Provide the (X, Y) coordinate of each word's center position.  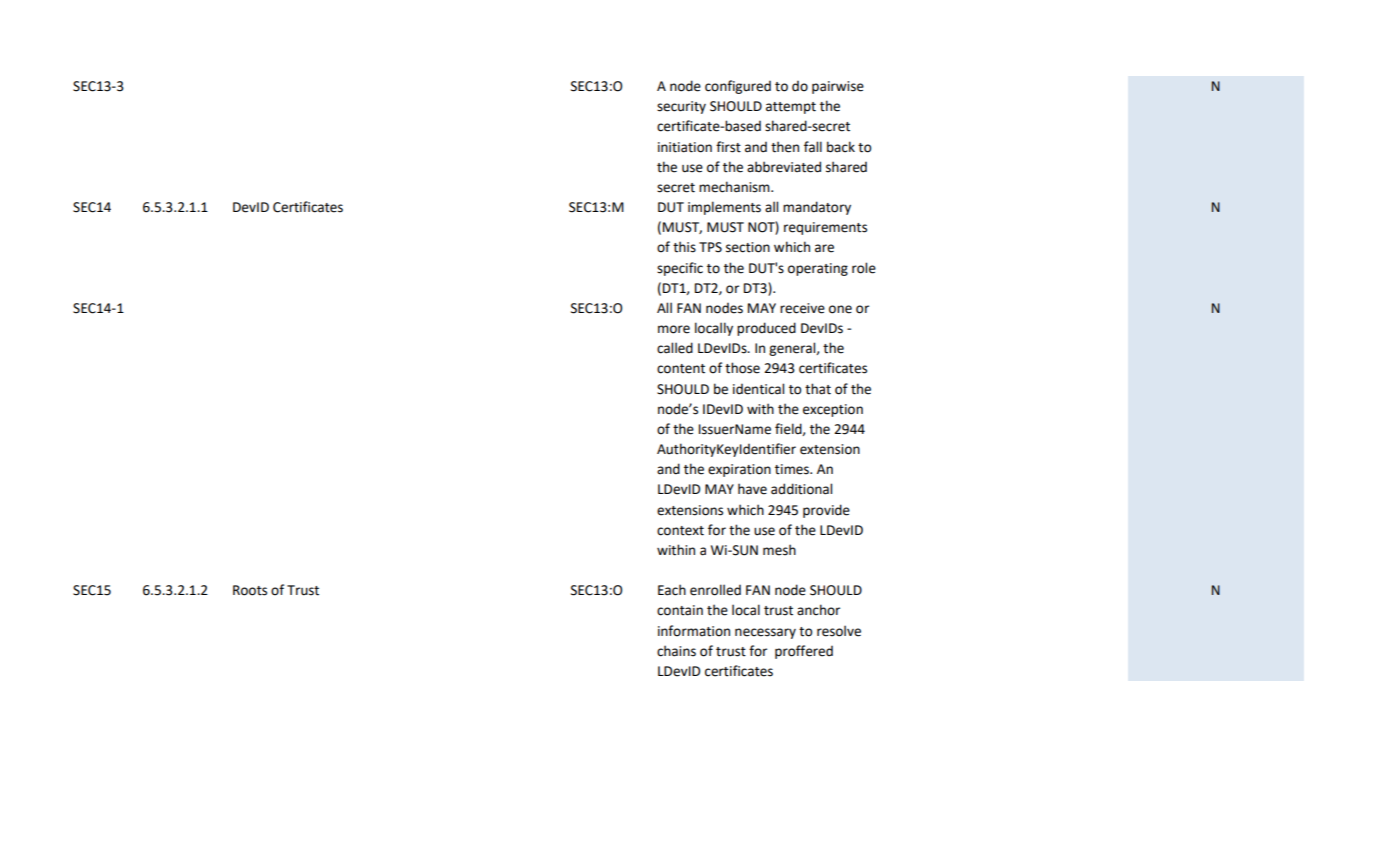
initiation (685, 147)
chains (676, 651)
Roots (250, 590)
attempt (791, 108)
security (681, 107)
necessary (765, 633)
